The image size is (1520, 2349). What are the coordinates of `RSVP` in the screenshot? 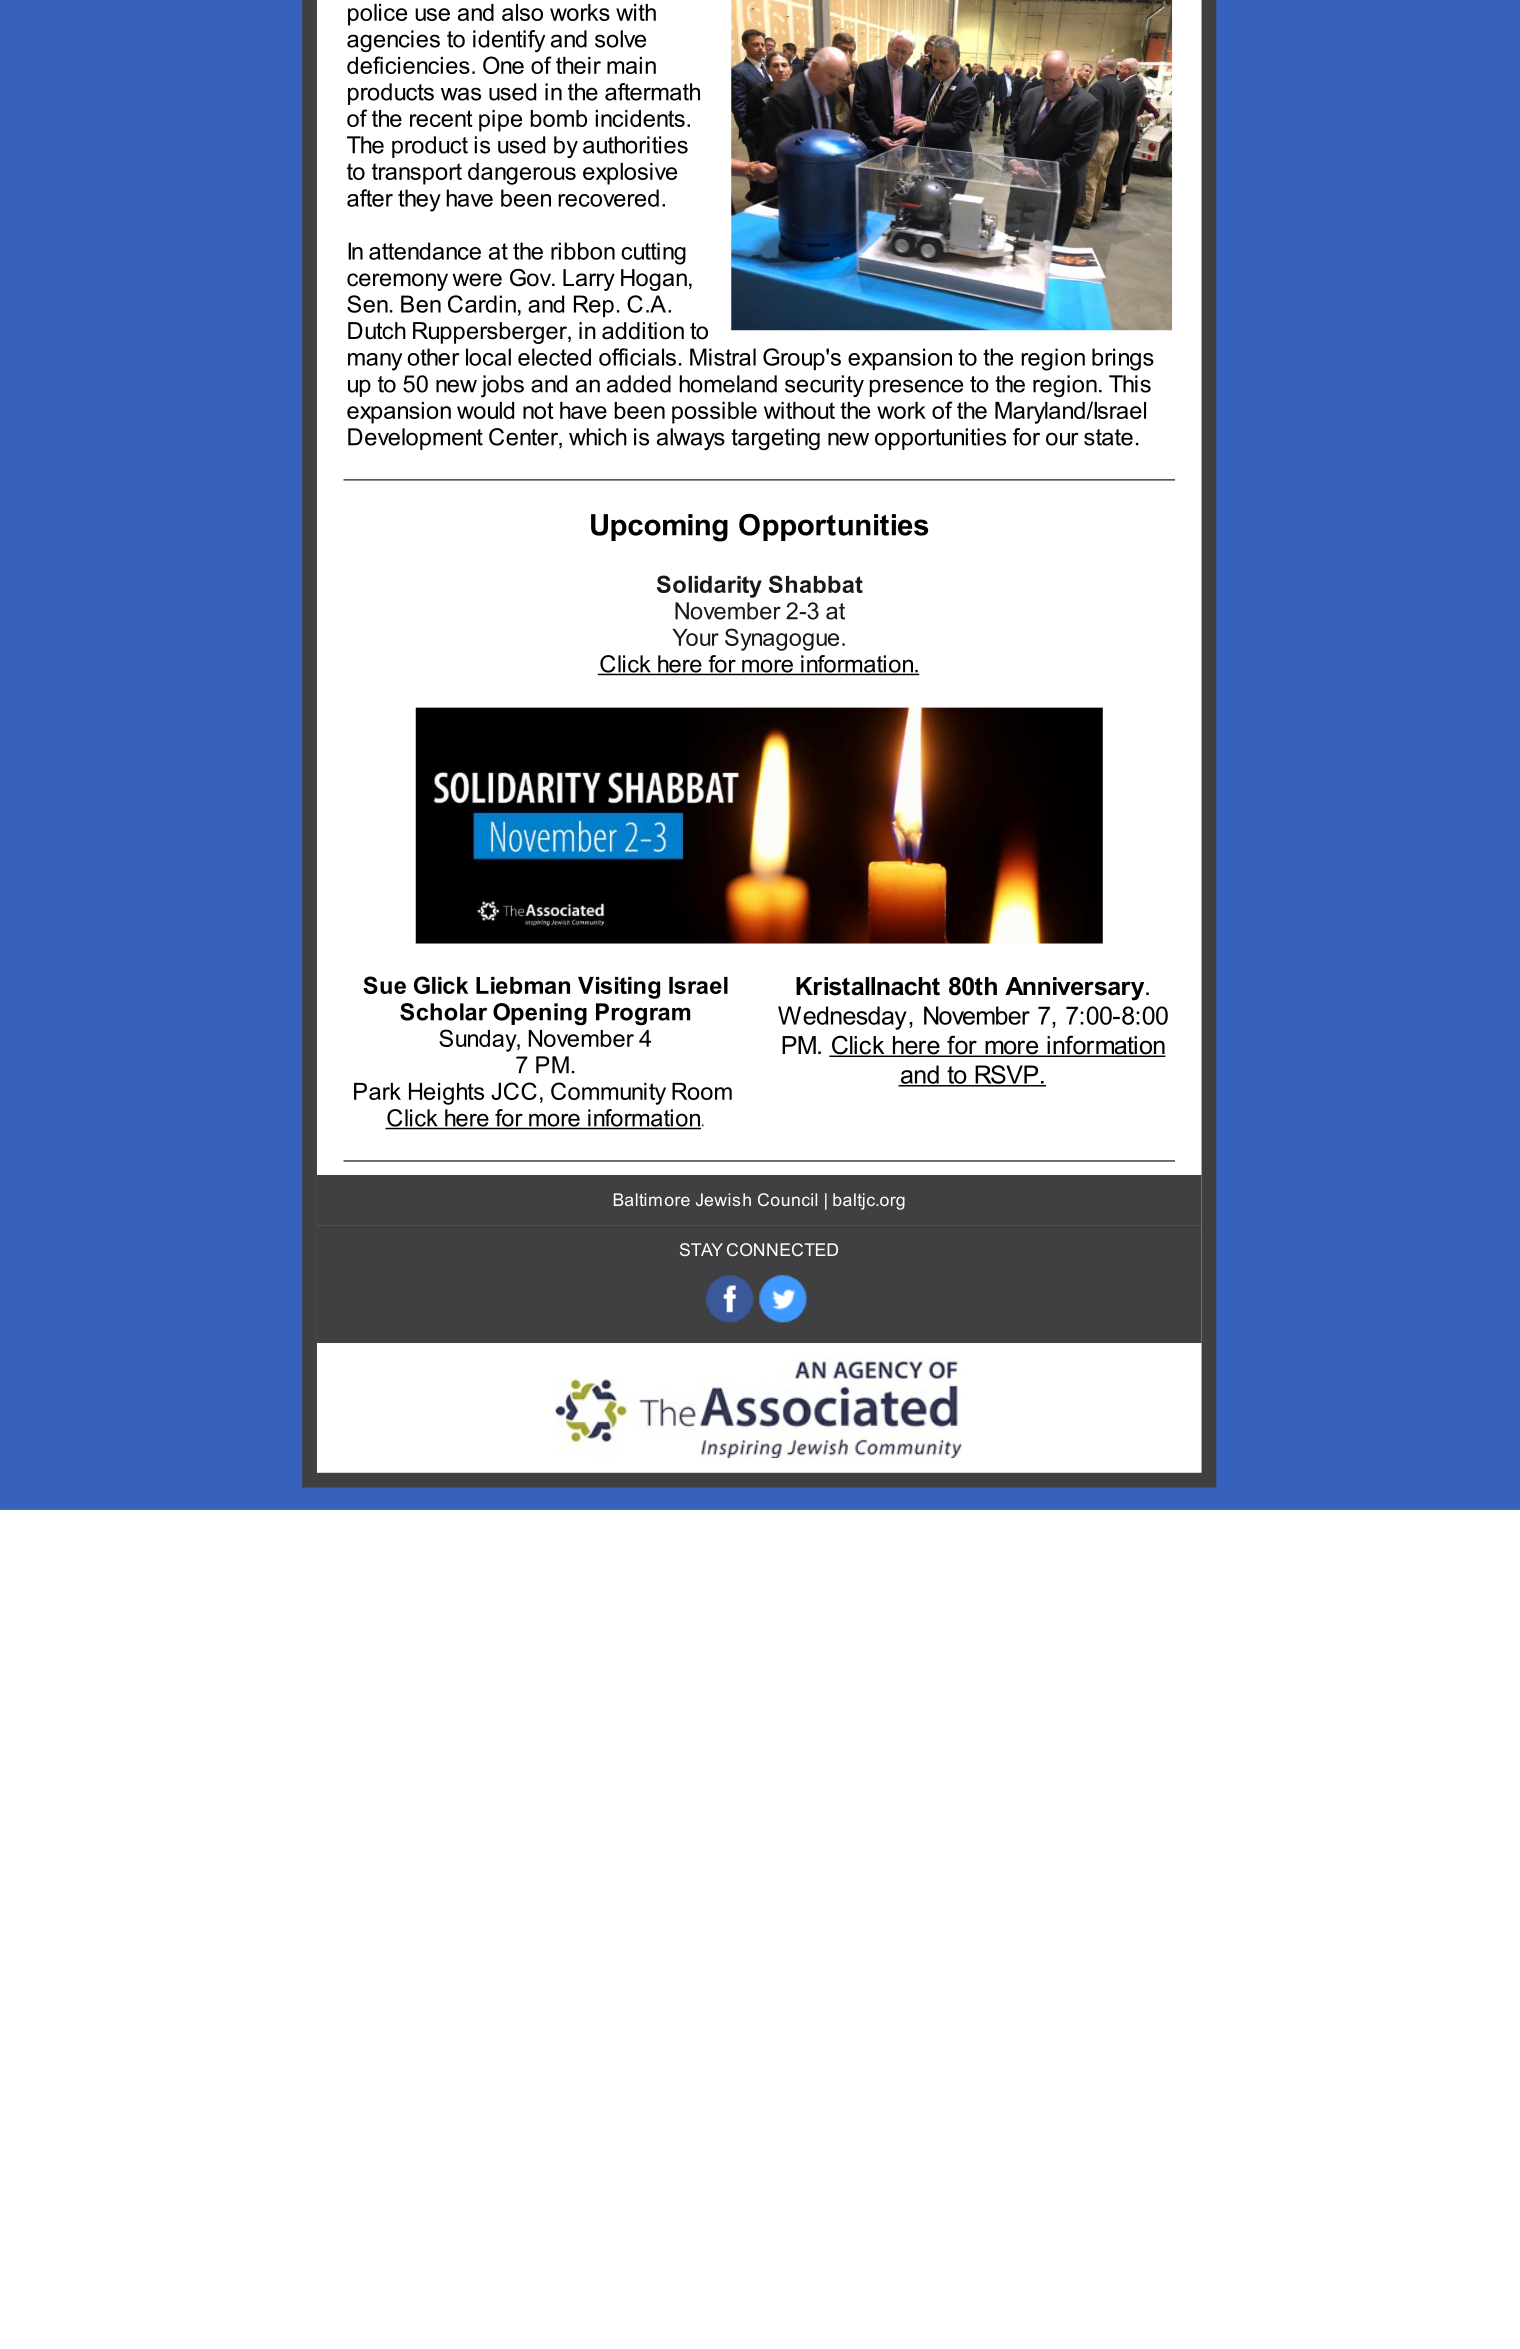 It's located at (1007, 1075).
